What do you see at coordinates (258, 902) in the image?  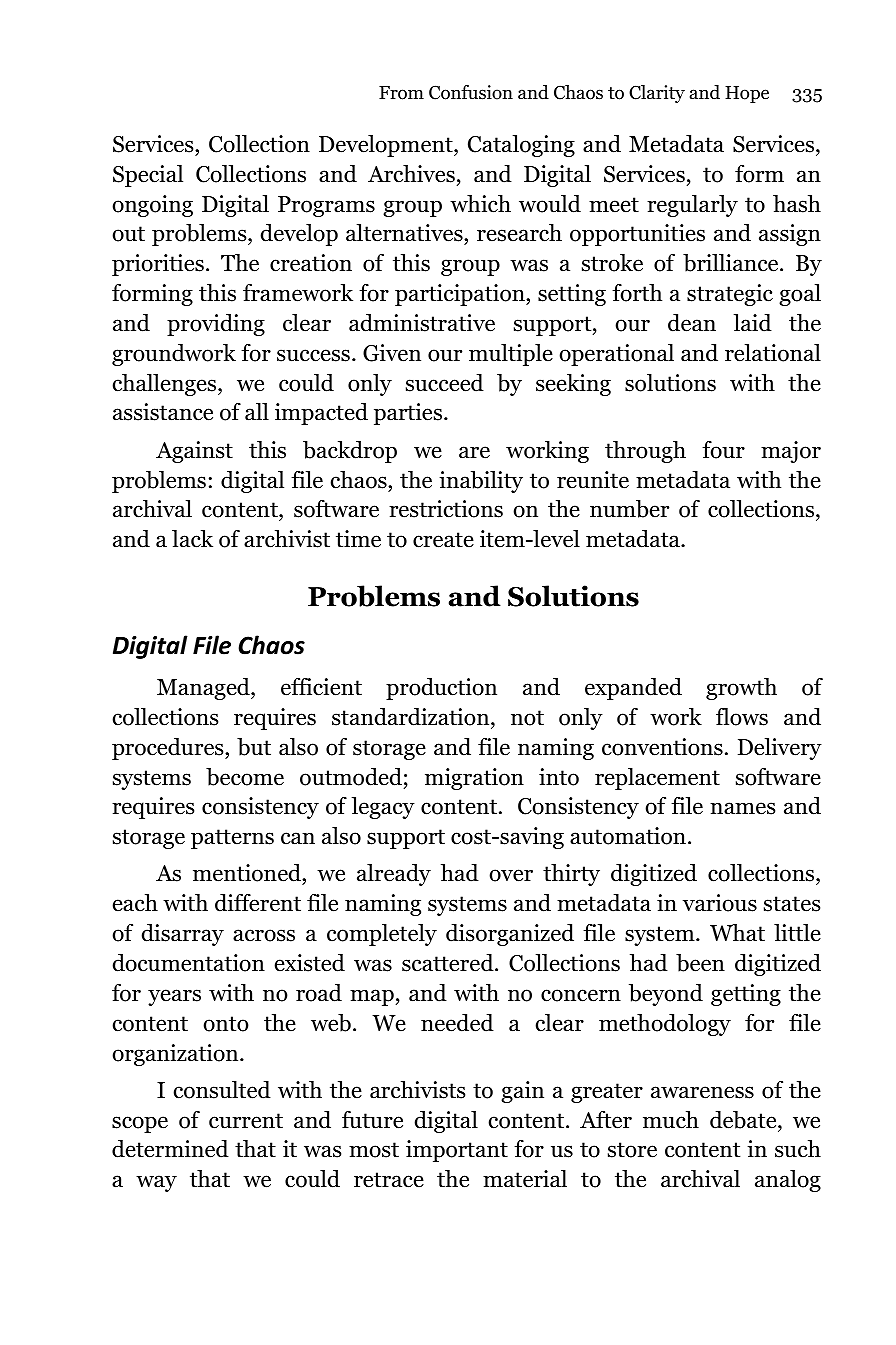 I see `different` at bounding box center [258, 902].
